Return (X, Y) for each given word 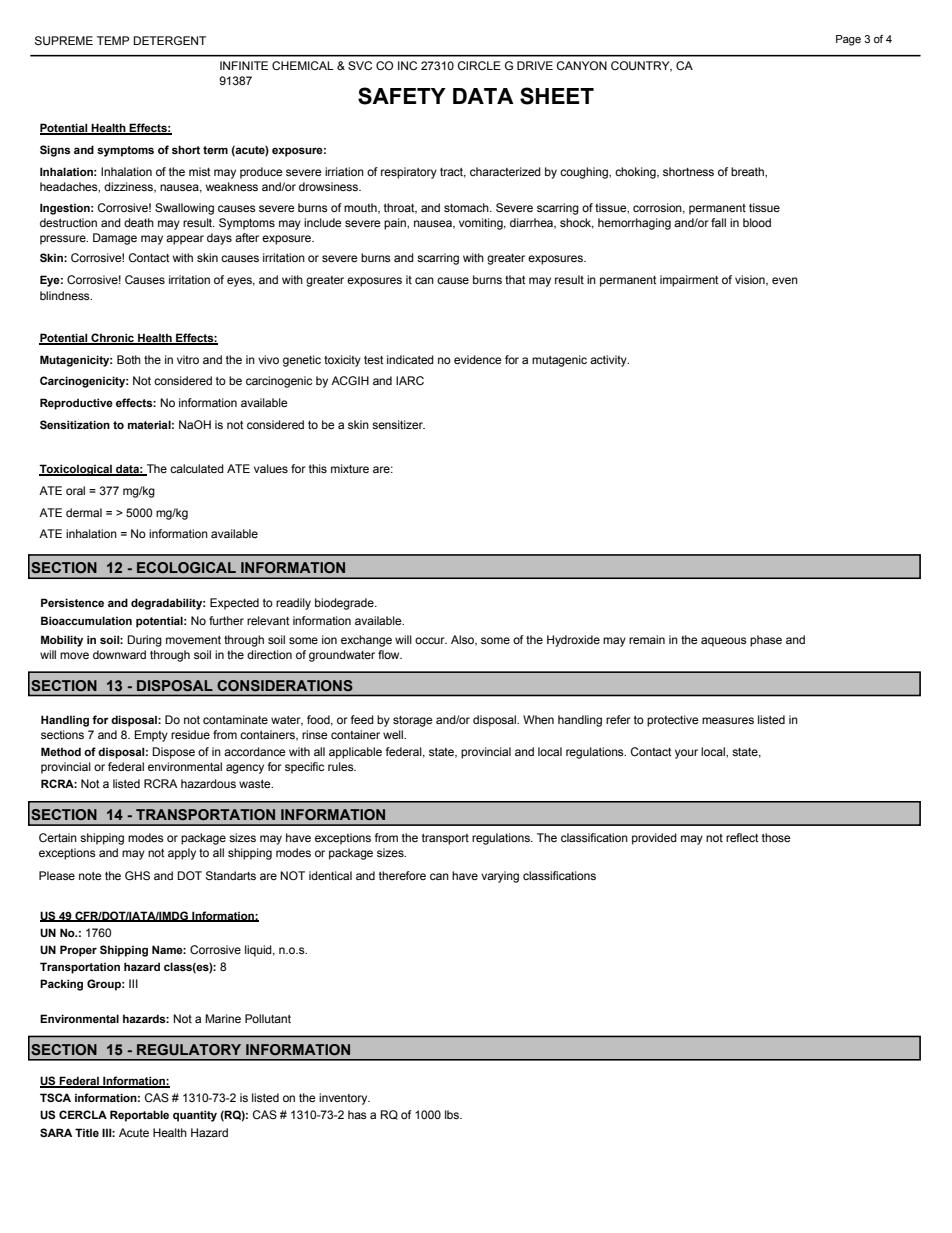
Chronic (113, 338)
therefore (402, 875)
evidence (478, 359)
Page (848, 40)
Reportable (139, 1116)
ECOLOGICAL (186, 567)
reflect (742, 837)
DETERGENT (169, 40)
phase (766, 641)
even (785, 280)
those (776, 837)
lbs (453, 1114)
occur (431, 640)
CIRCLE (479, 65)
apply (182, 854)
